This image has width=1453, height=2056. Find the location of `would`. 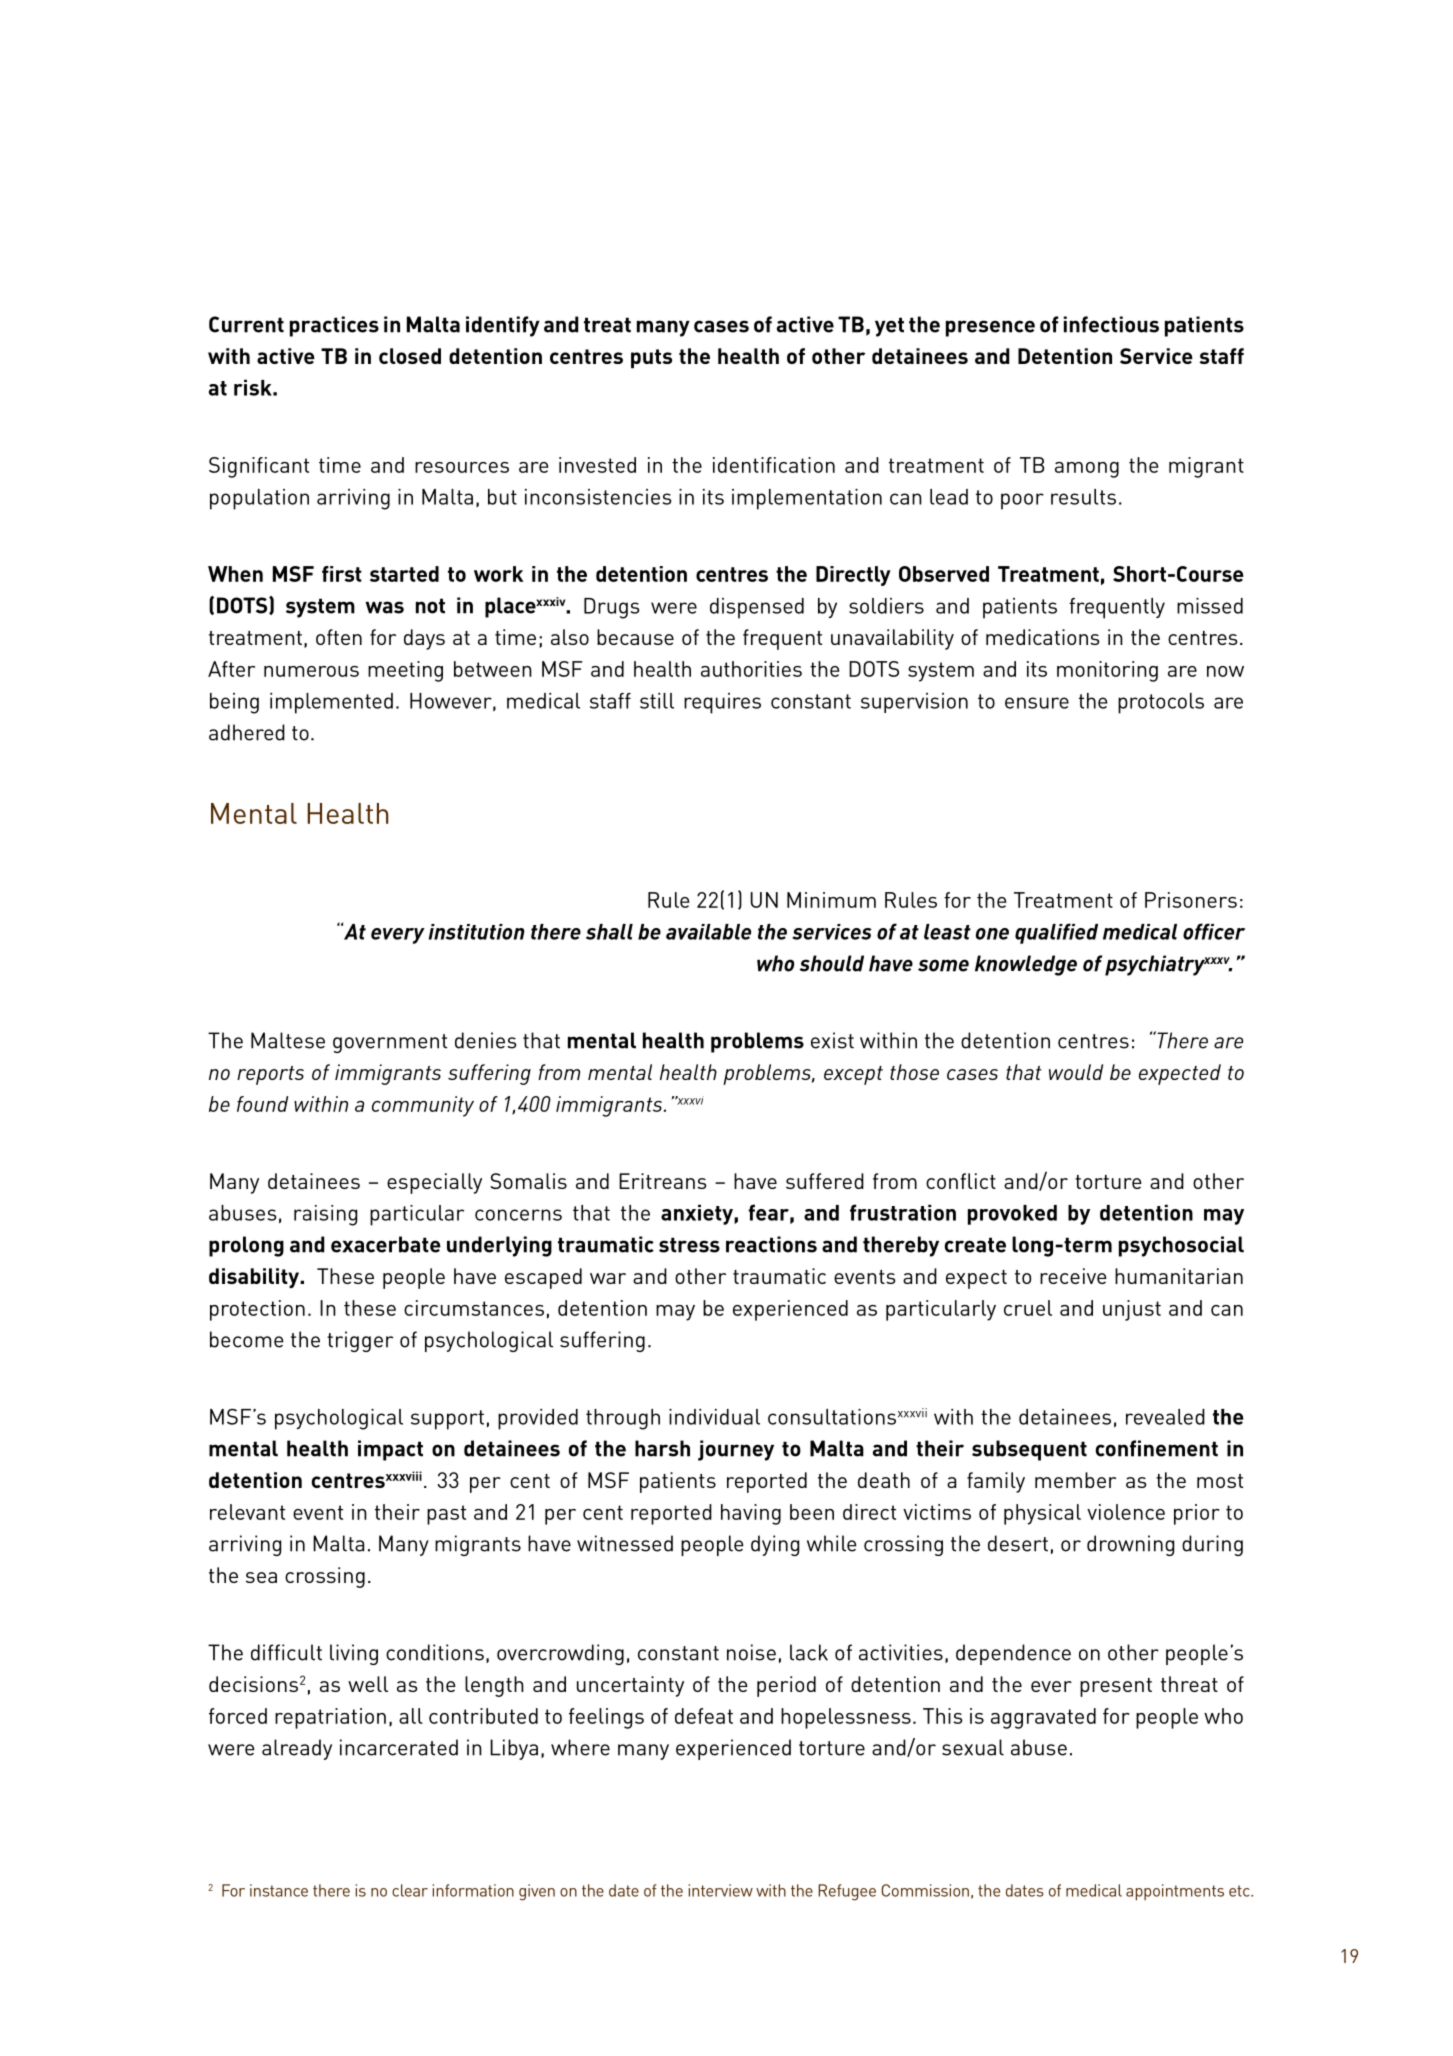

would is located at coordinates (1076, 1072).
